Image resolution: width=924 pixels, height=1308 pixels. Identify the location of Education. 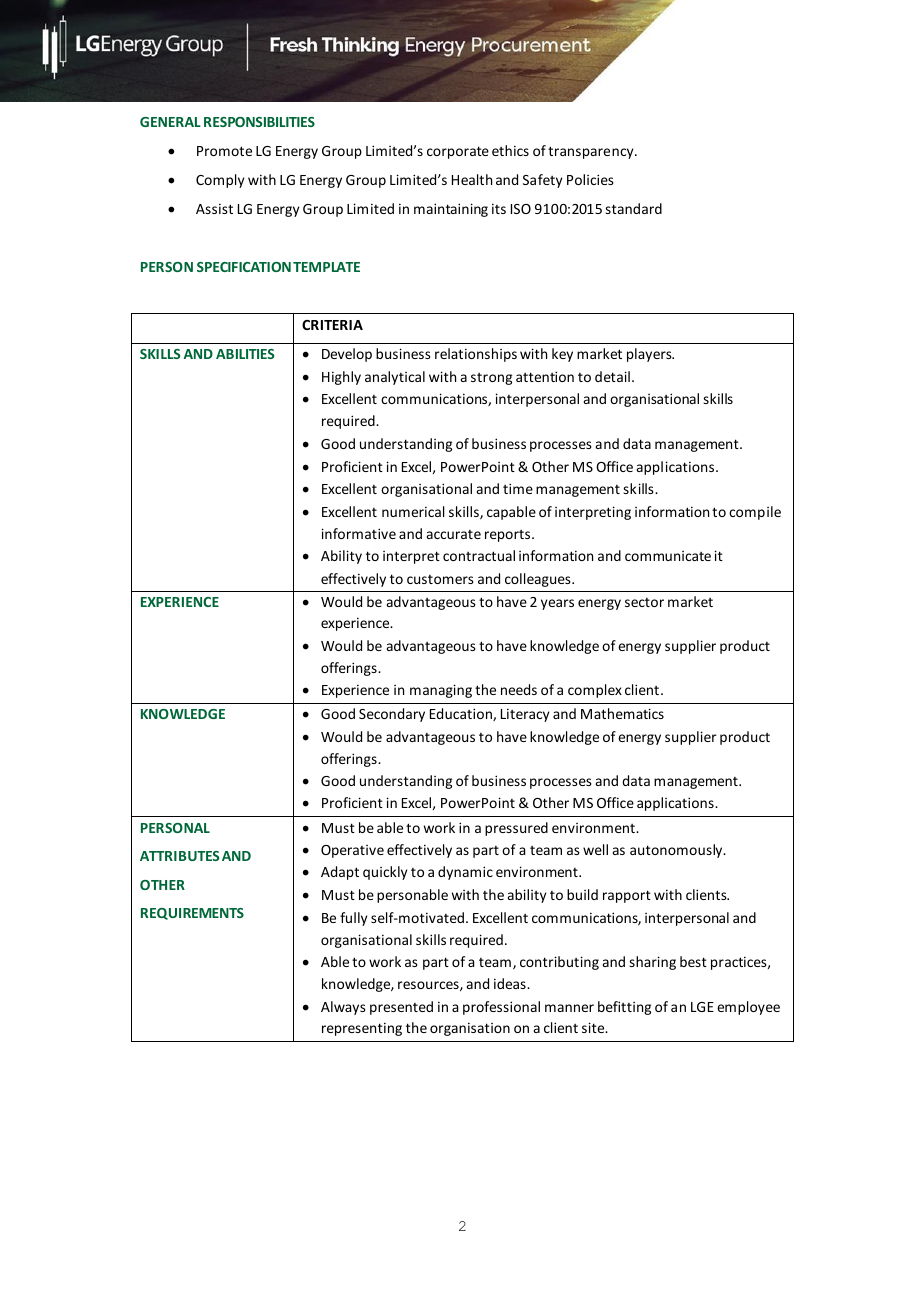
(462, 714).
